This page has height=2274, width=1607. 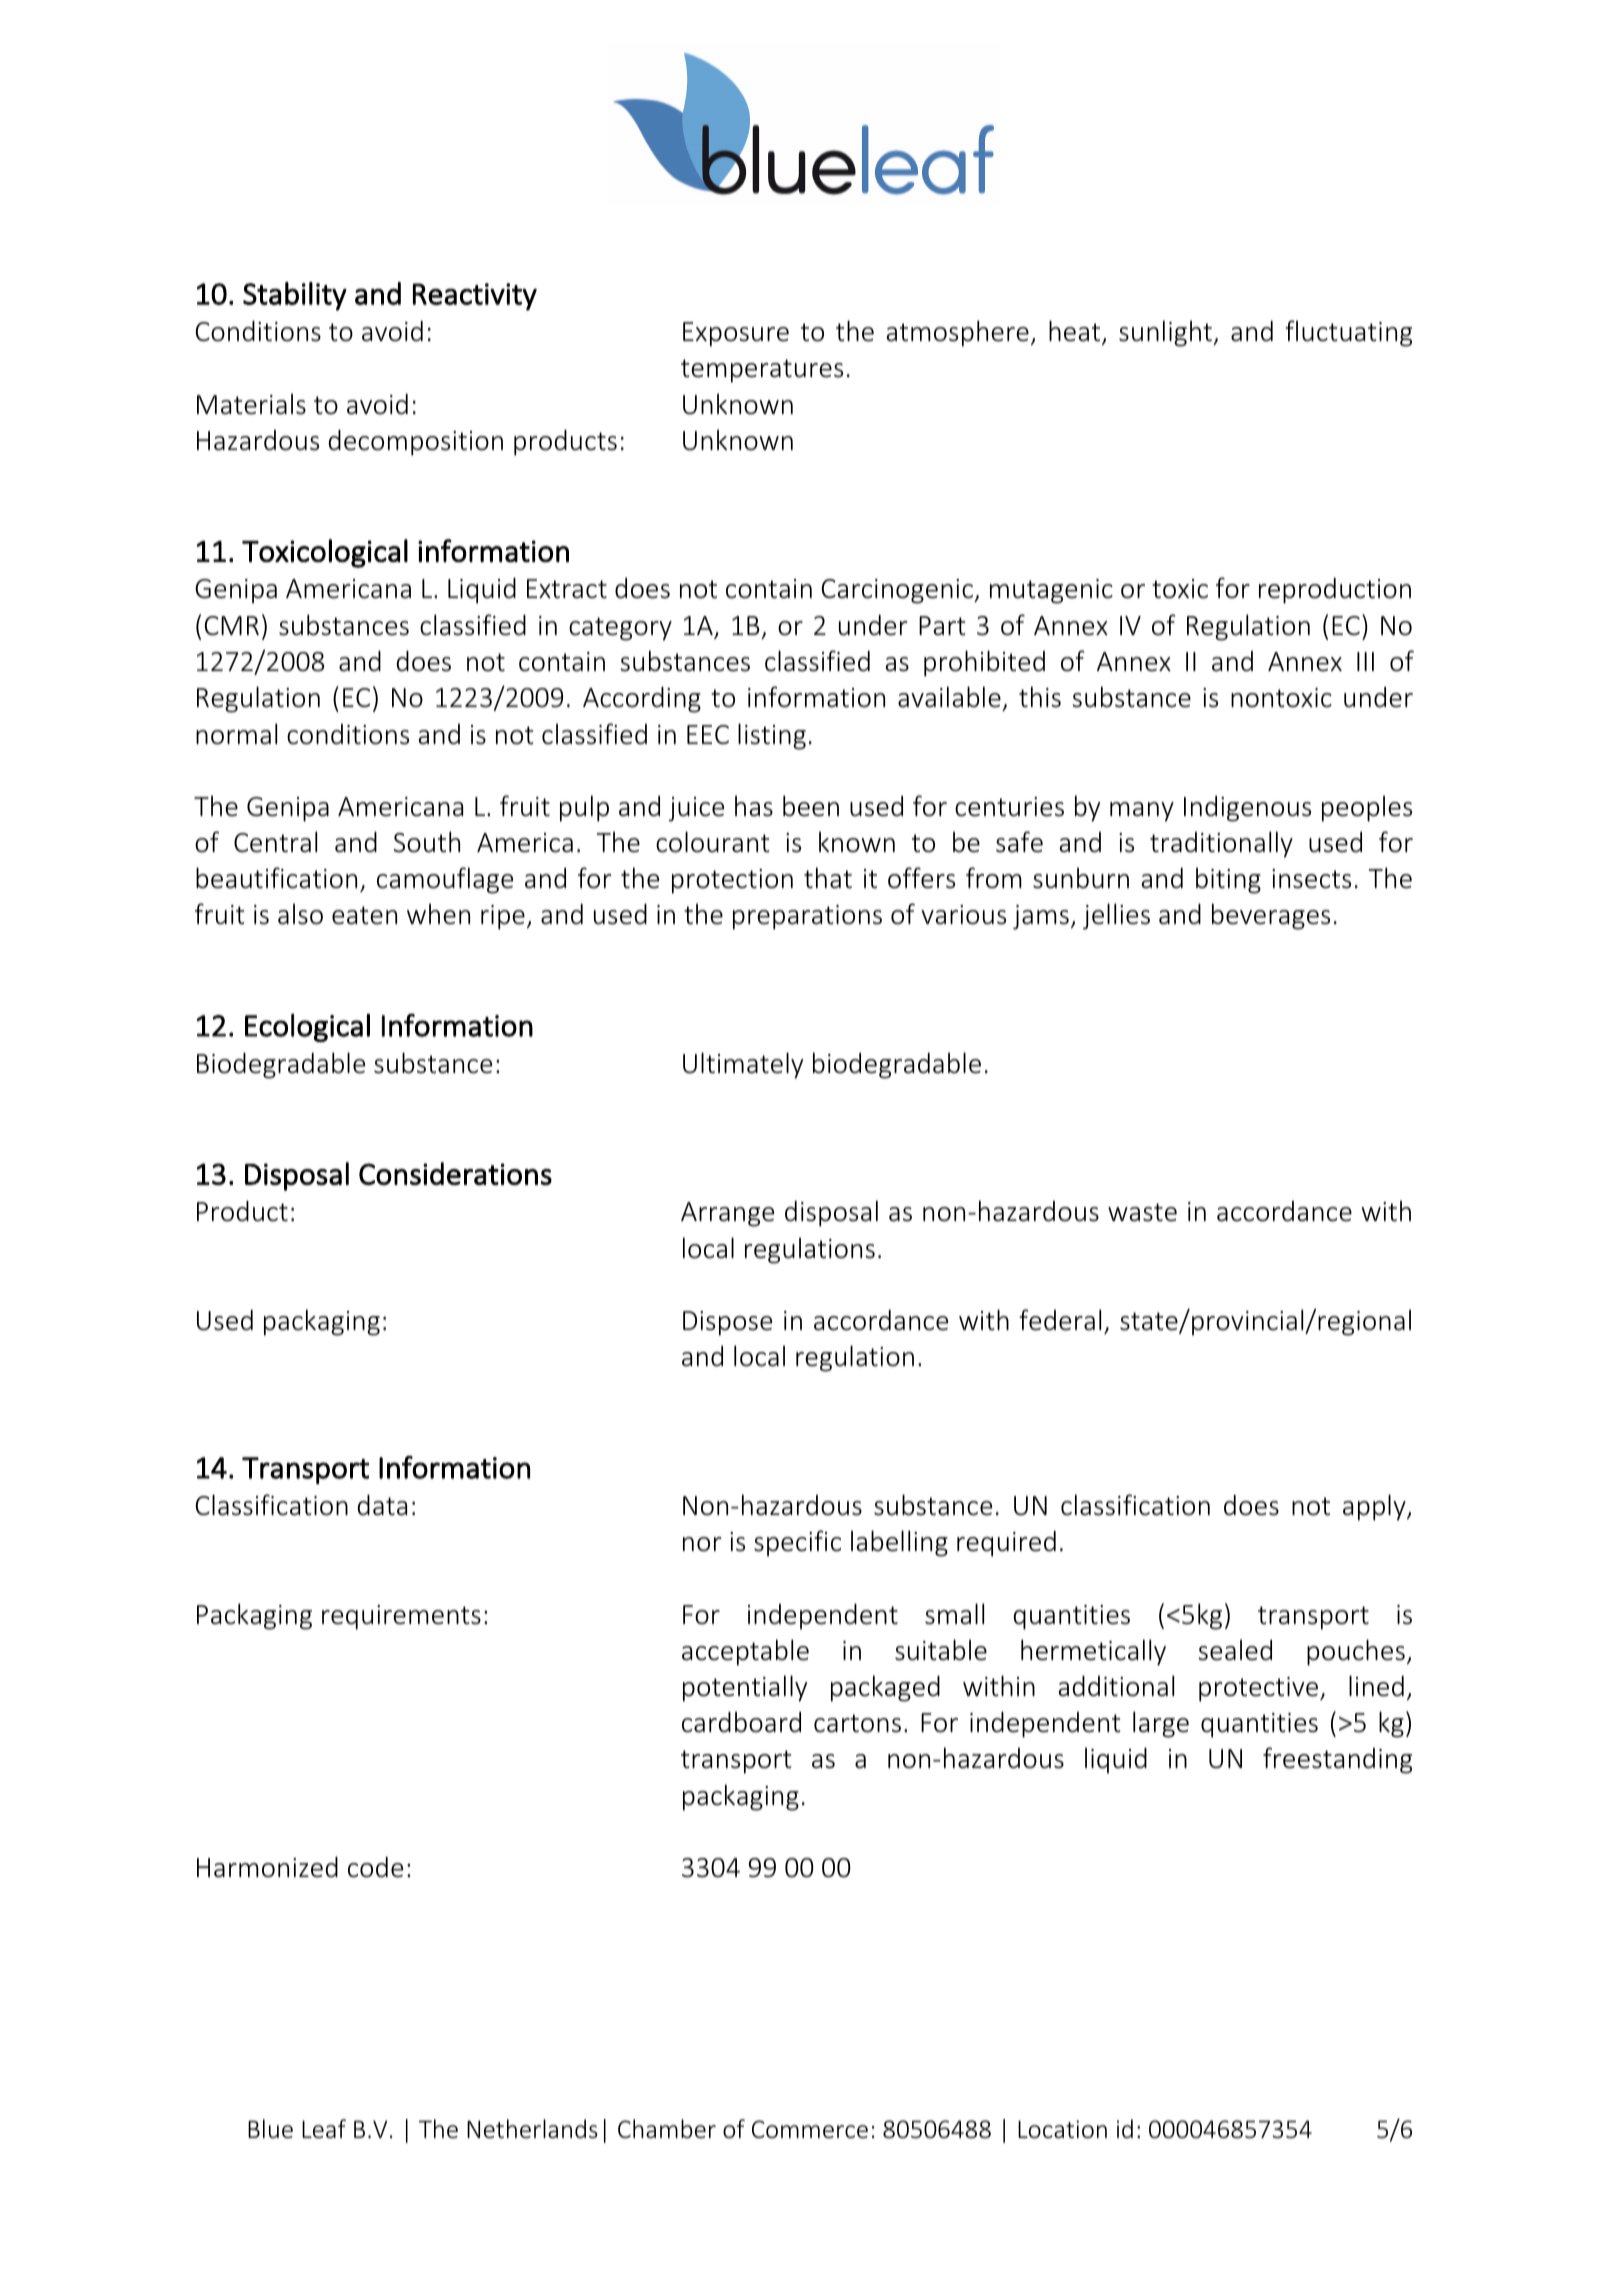 I want to click on Stability, so click(x=295, y=296).
